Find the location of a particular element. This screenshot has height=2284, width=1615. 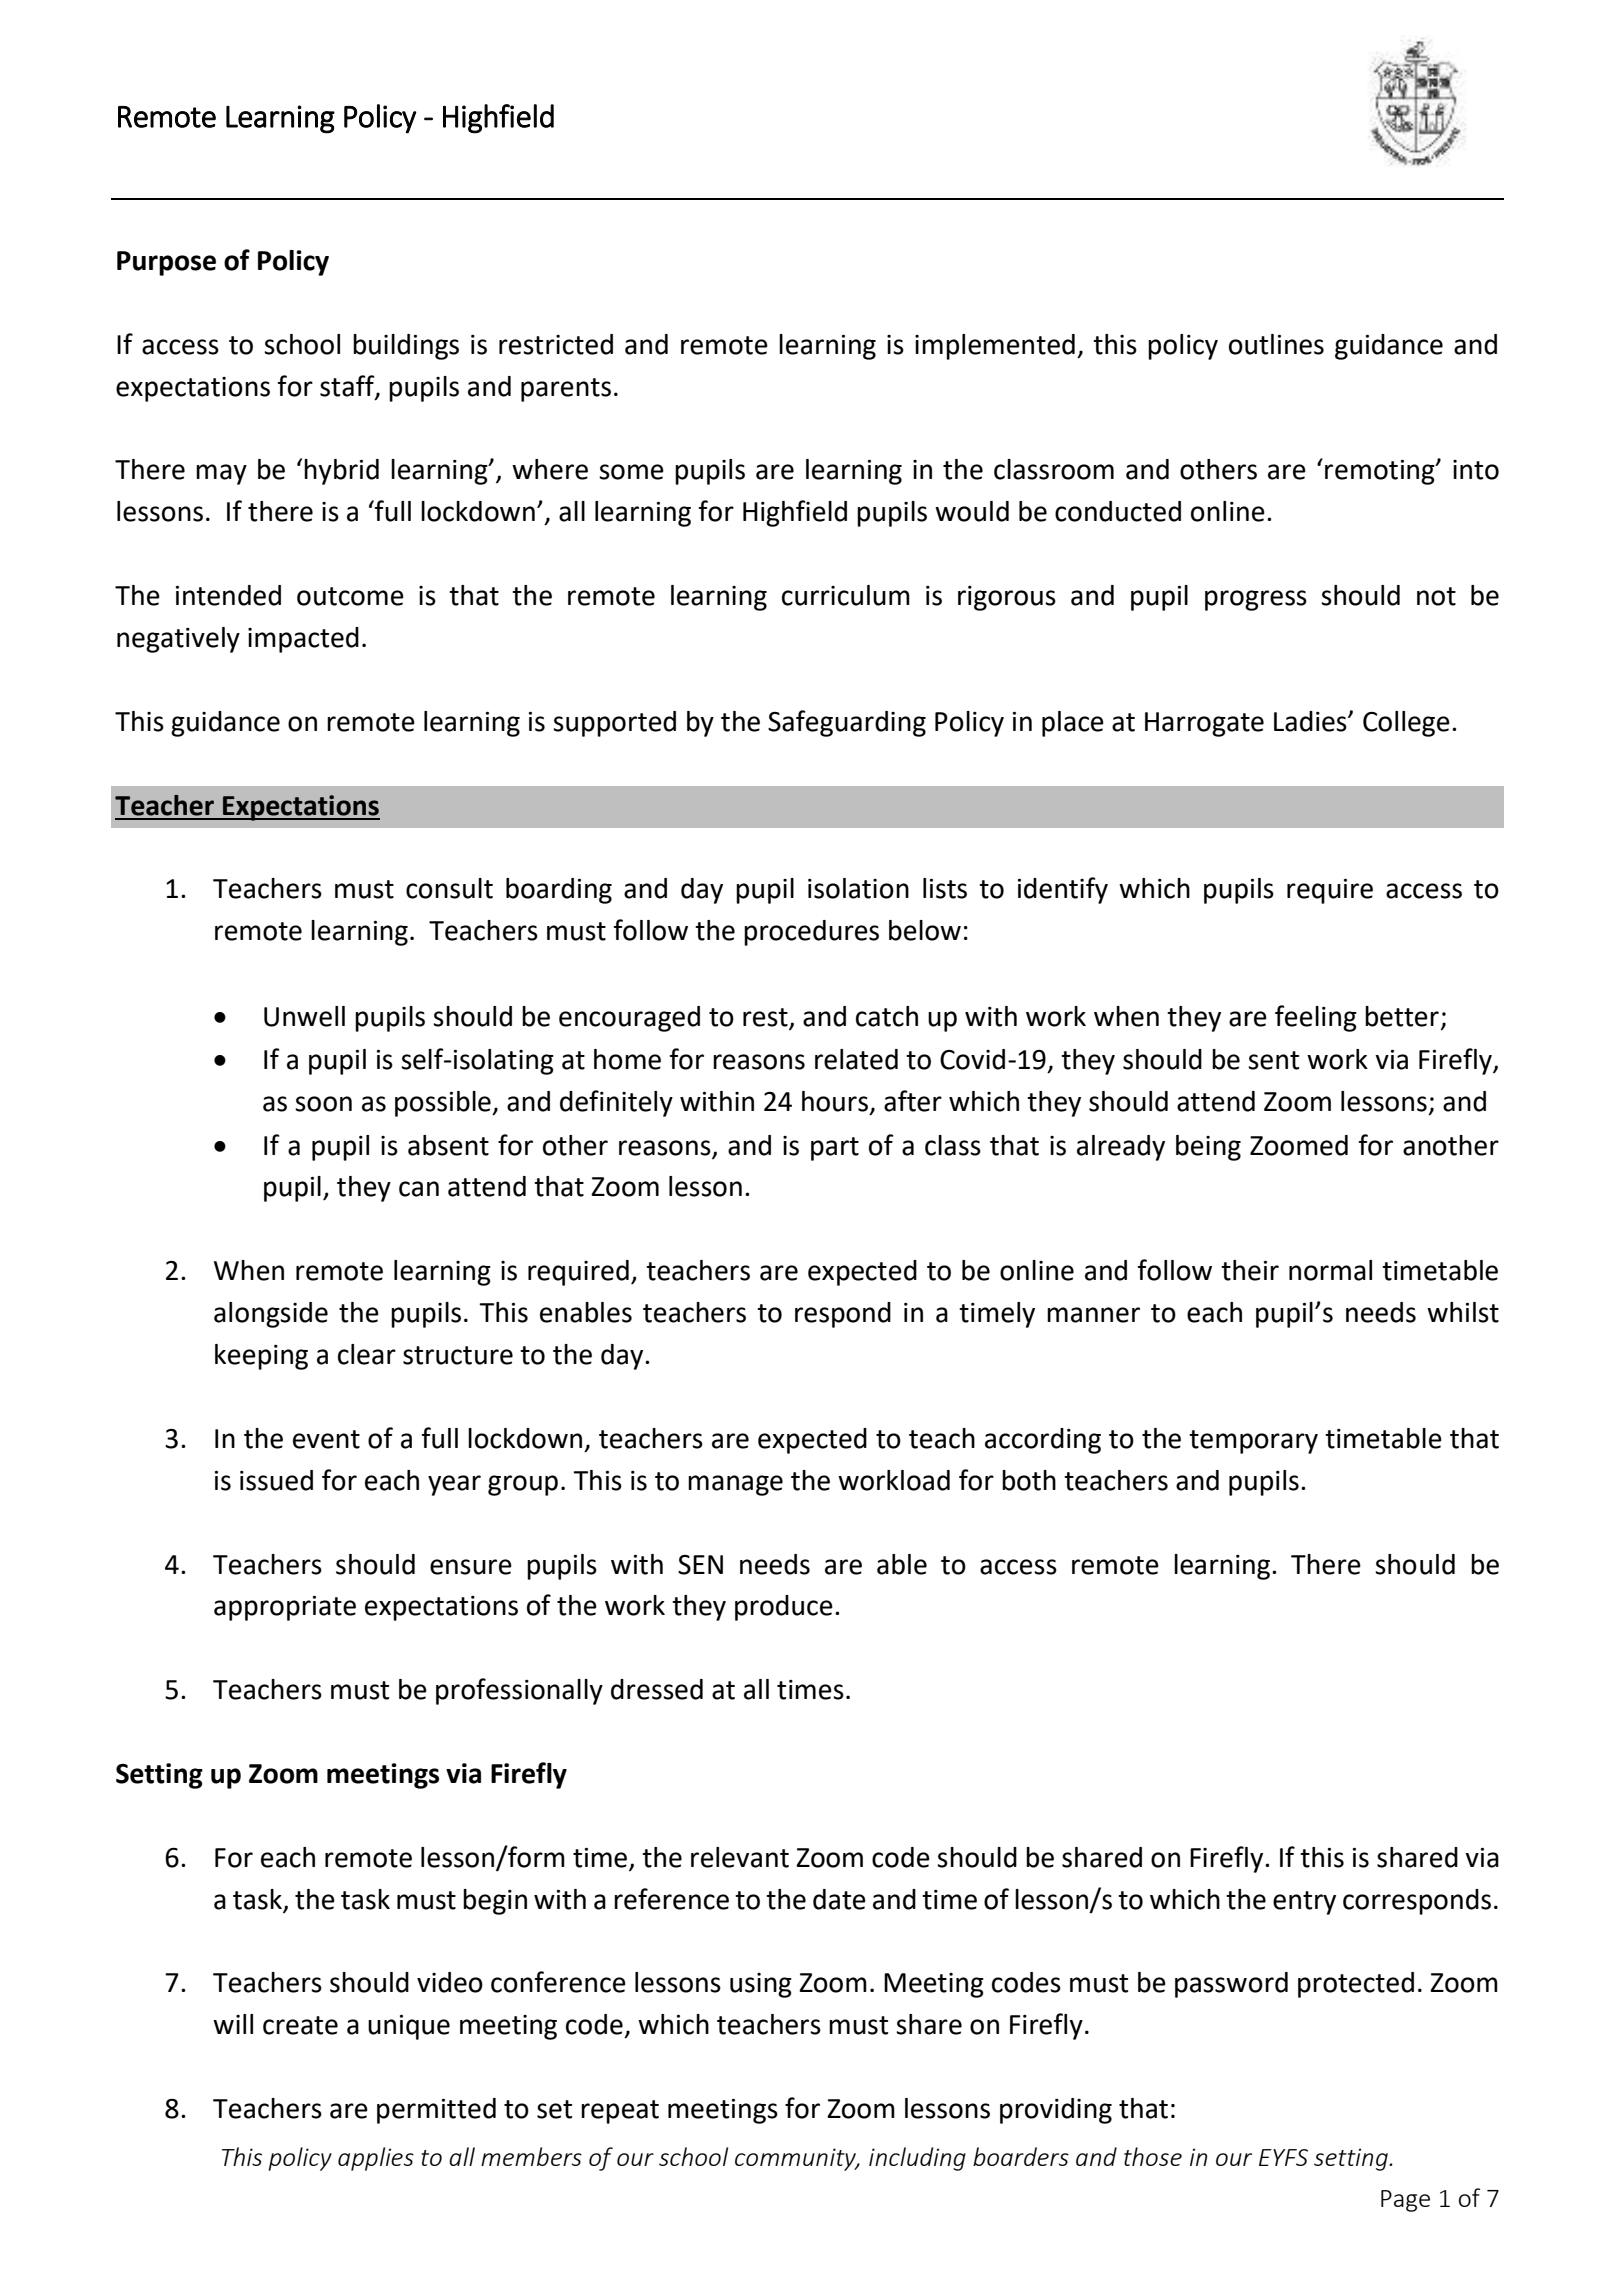

produce is located at coordinates (784, 1608).
